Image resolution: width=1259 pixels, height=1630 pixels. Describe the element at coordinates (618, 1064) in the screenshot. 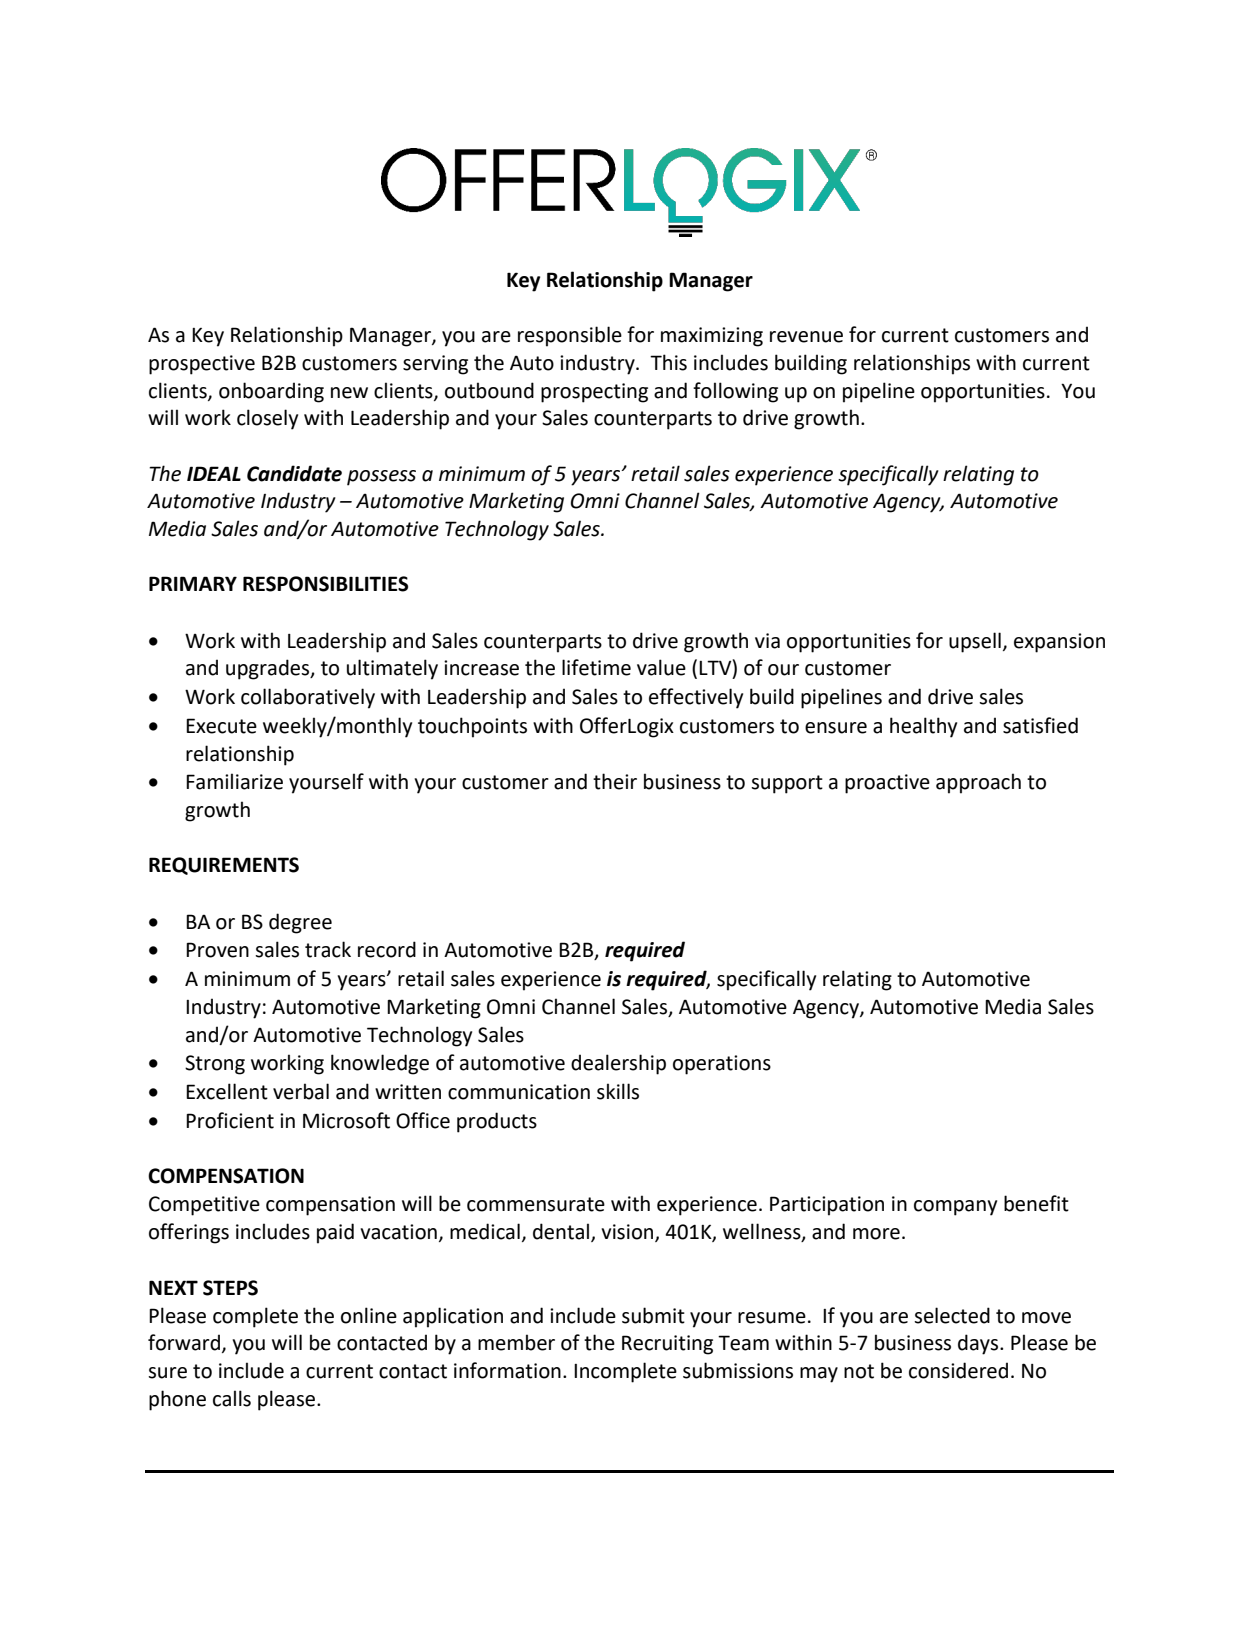

I see `dealership` at that location.
